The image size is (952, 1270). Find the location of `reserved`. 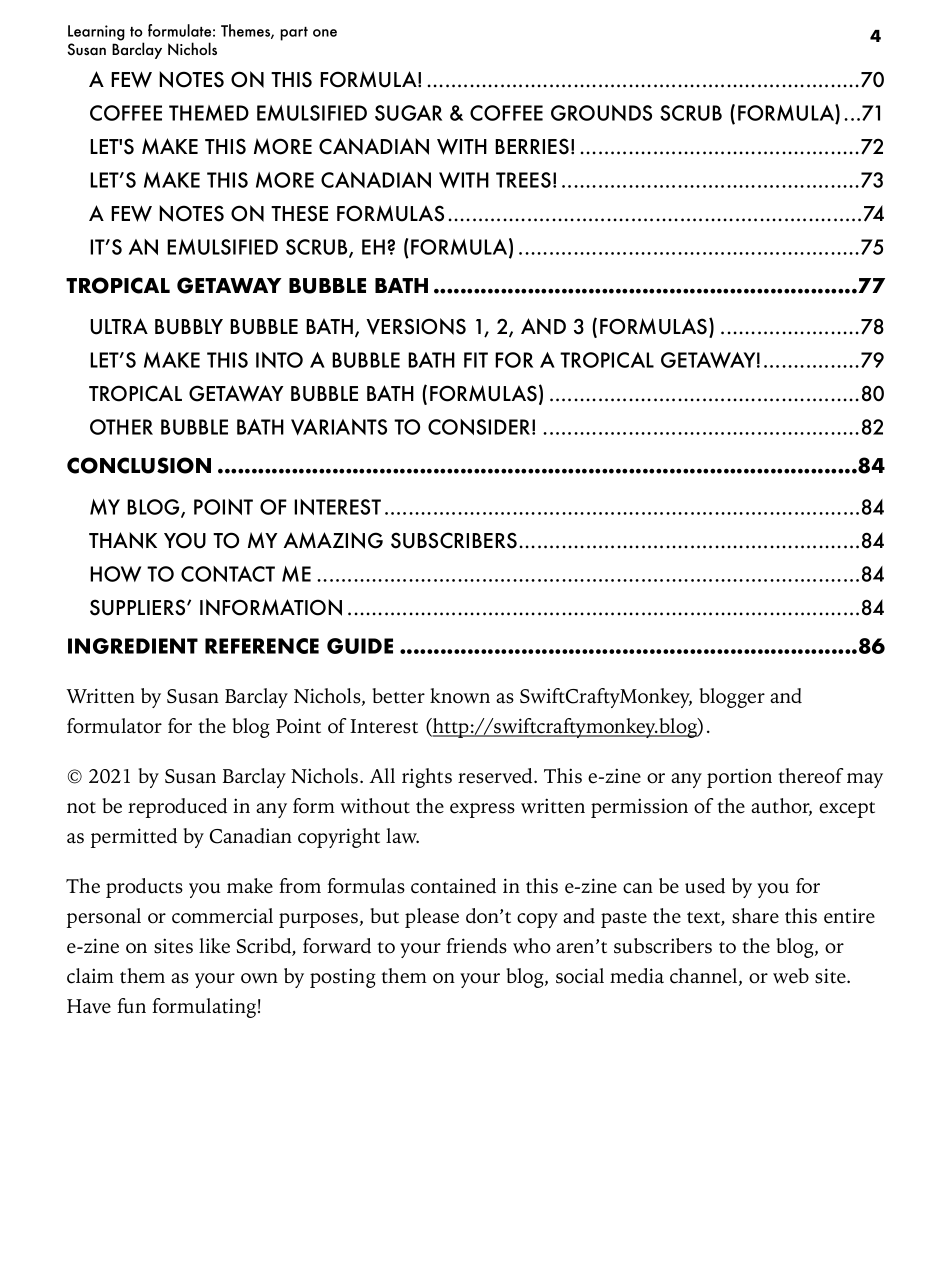

reserved is located at coordinates (496, 776).
